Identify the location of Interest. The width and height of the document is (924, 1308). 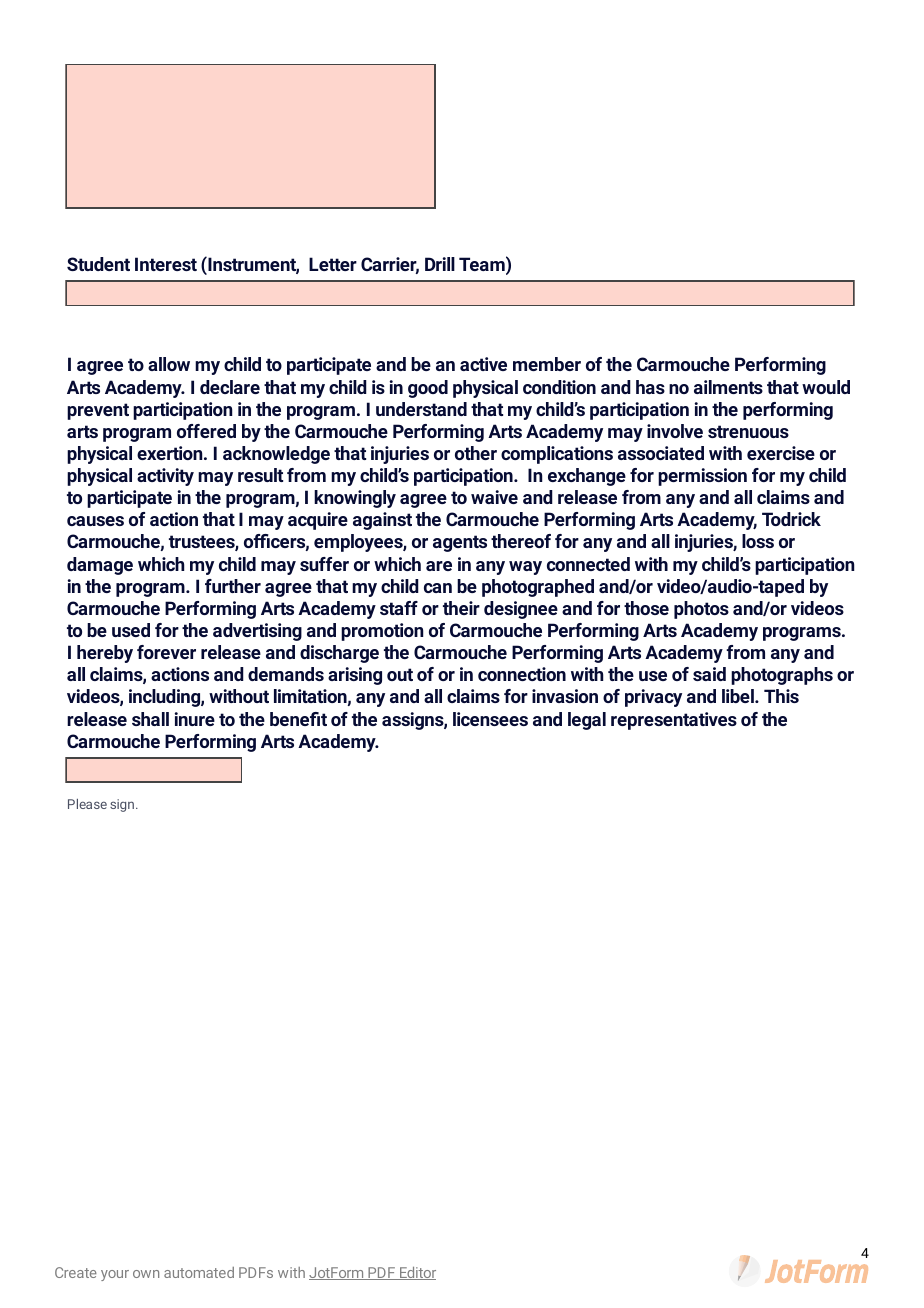
(166, 264).
